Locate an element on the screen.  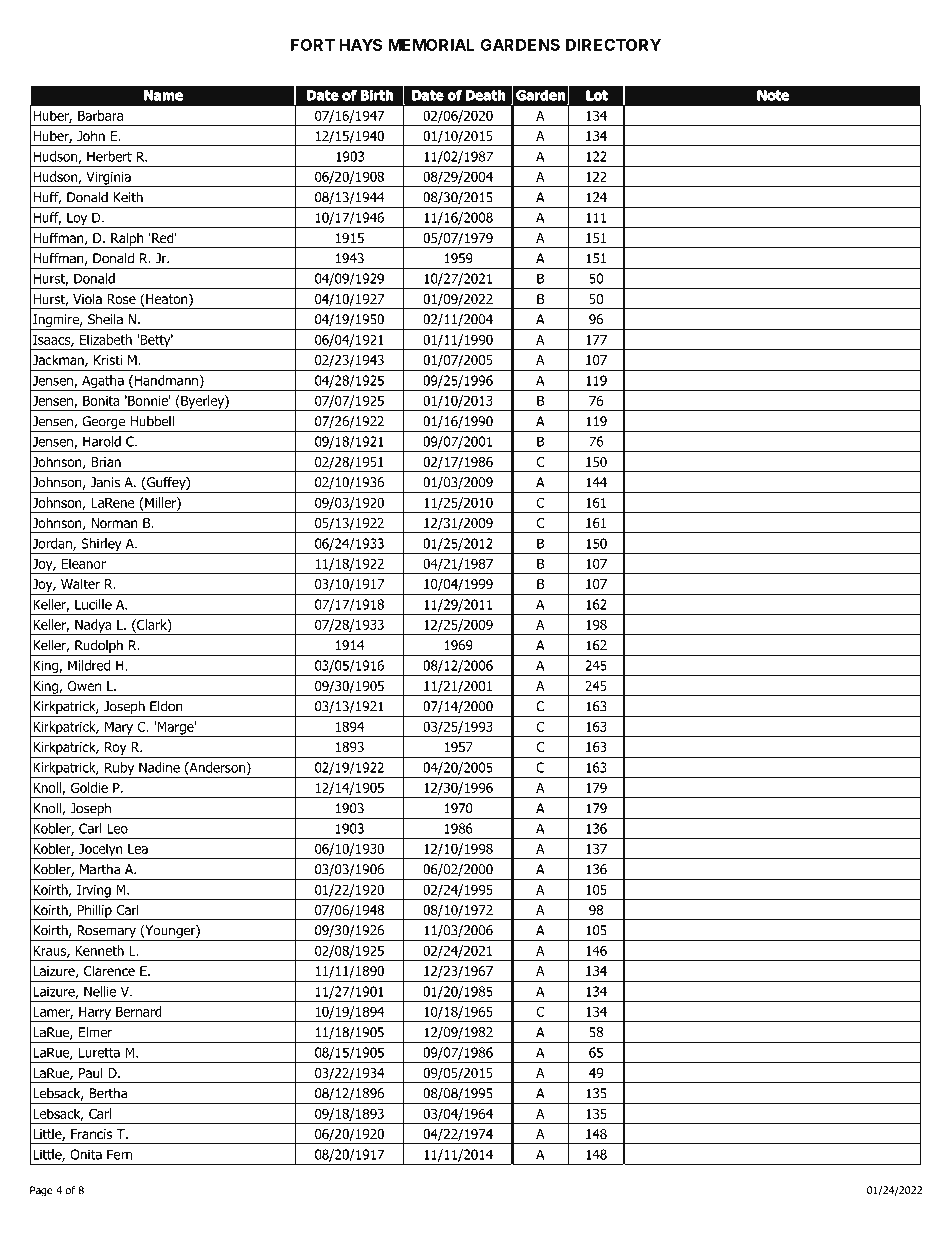
Eldon is located at coordinates (166, 706).
